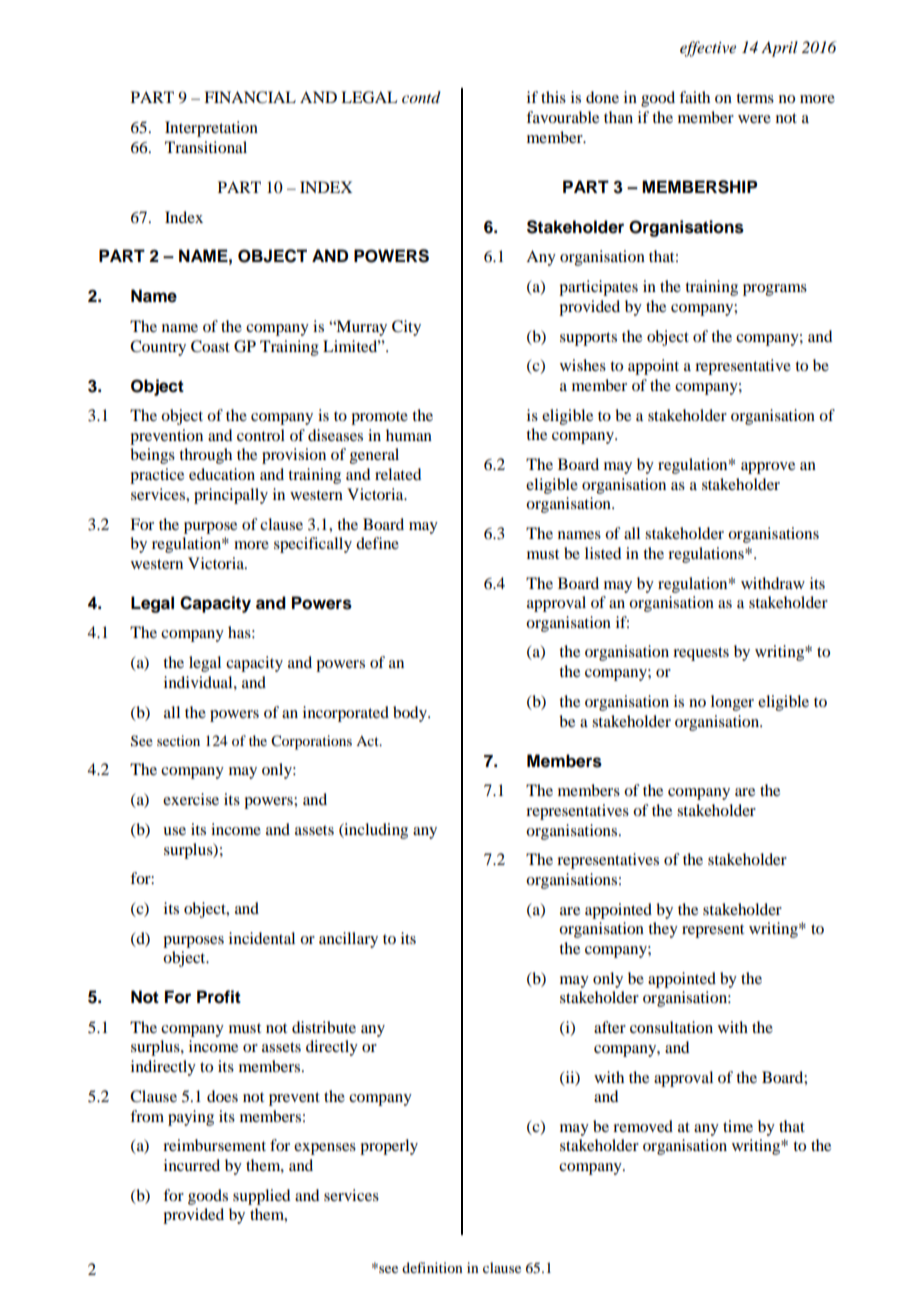 The height and width of the image is (1308, 924). I want to click on human, so click(409, 435).
